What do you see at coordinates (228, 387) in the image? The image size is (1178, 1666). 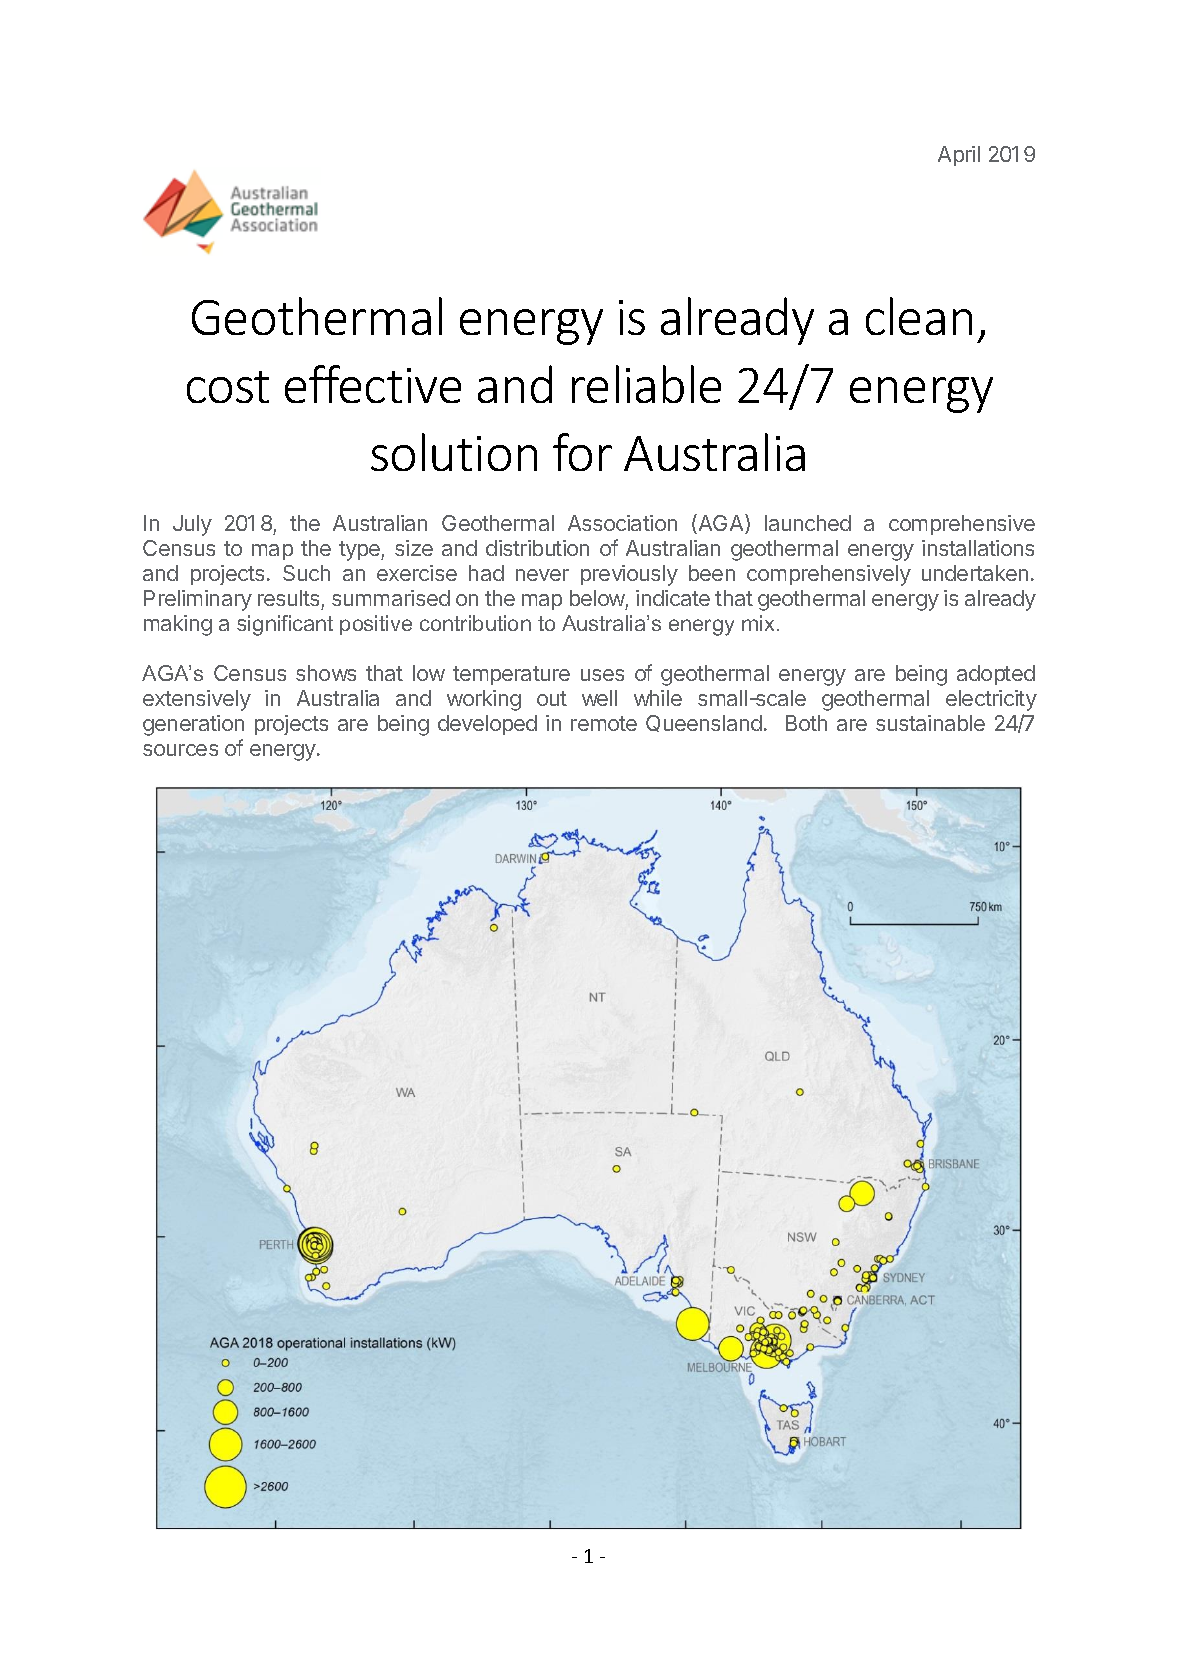 I see `cost` at bounding box center [228, 387].
